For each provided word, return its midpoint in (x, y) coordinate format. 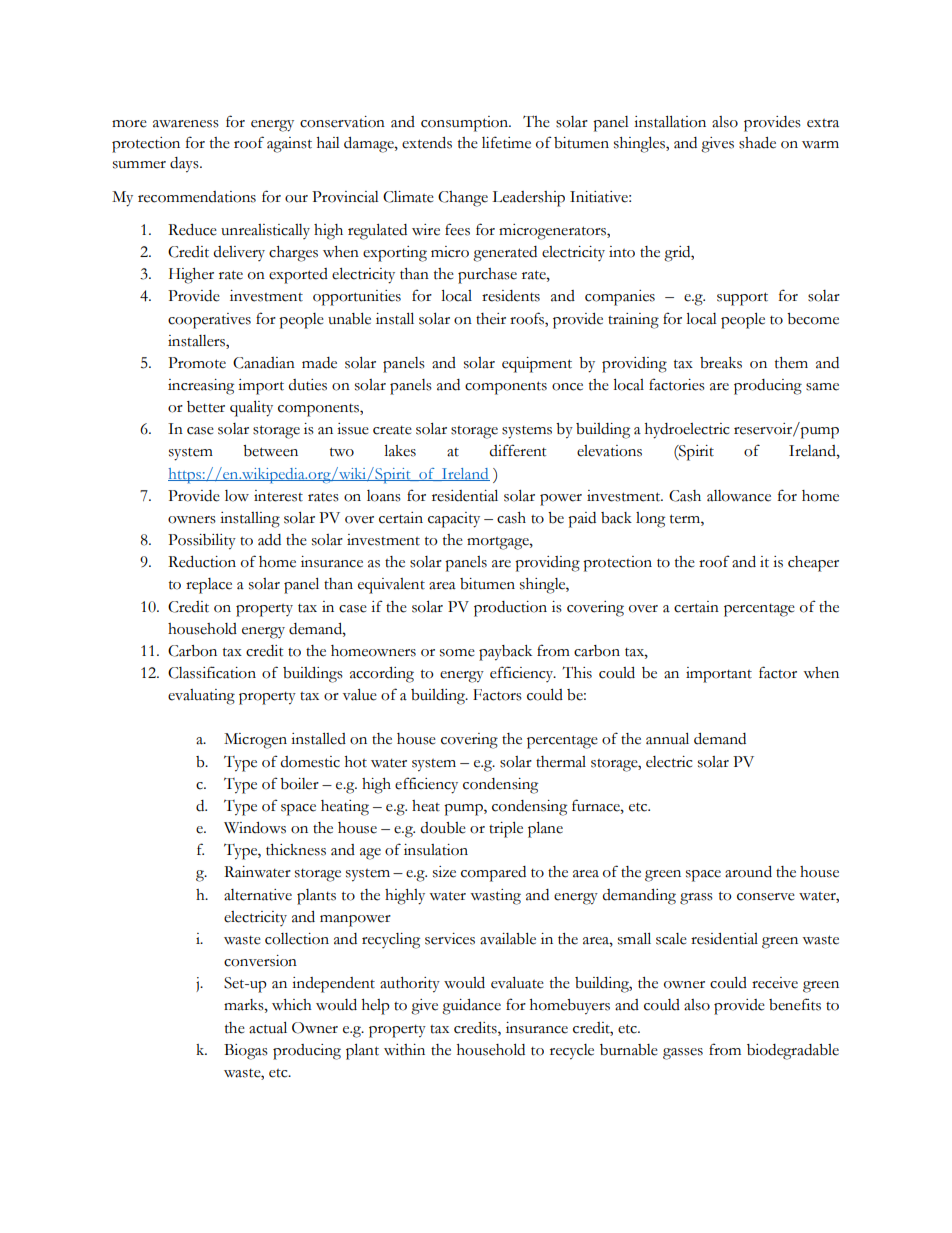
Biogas (246, 1052)
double (443, 828)
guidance (471, 1007)
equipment (537, 365)
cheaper (813, 564)
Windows (255, 828)
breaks (721, 363)
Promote (197, 363)
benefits (795, 1004)
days (185, 165)
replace (209, 586)
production (510, 609)
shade (757, 143)
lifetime (506, 142)
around (748, 872)
